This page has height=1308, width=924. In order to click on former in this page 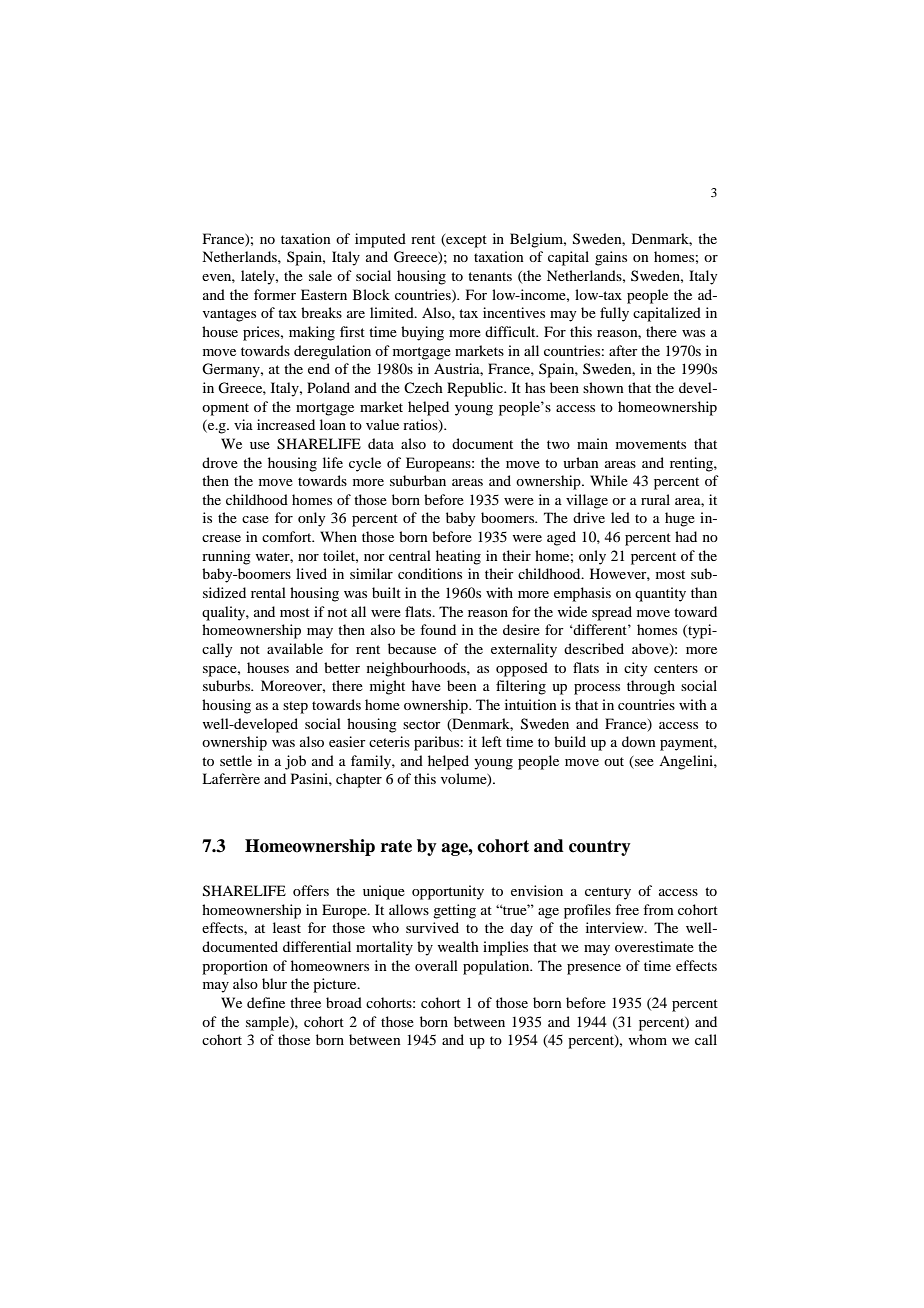, I will do `click(275, 294)`.
